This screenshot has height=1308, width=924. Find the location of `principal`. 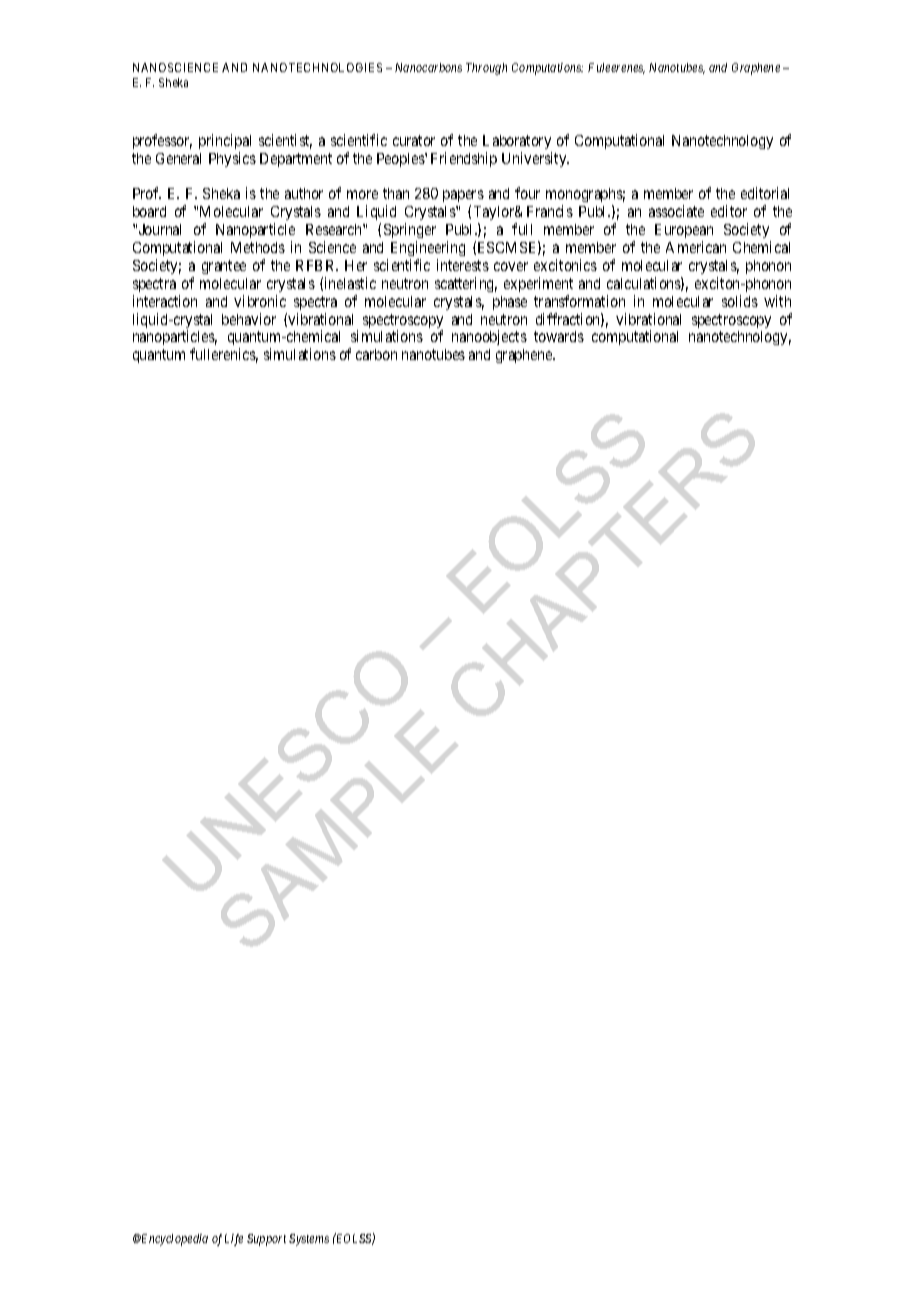

principal is located at coordinates (225, 141).
